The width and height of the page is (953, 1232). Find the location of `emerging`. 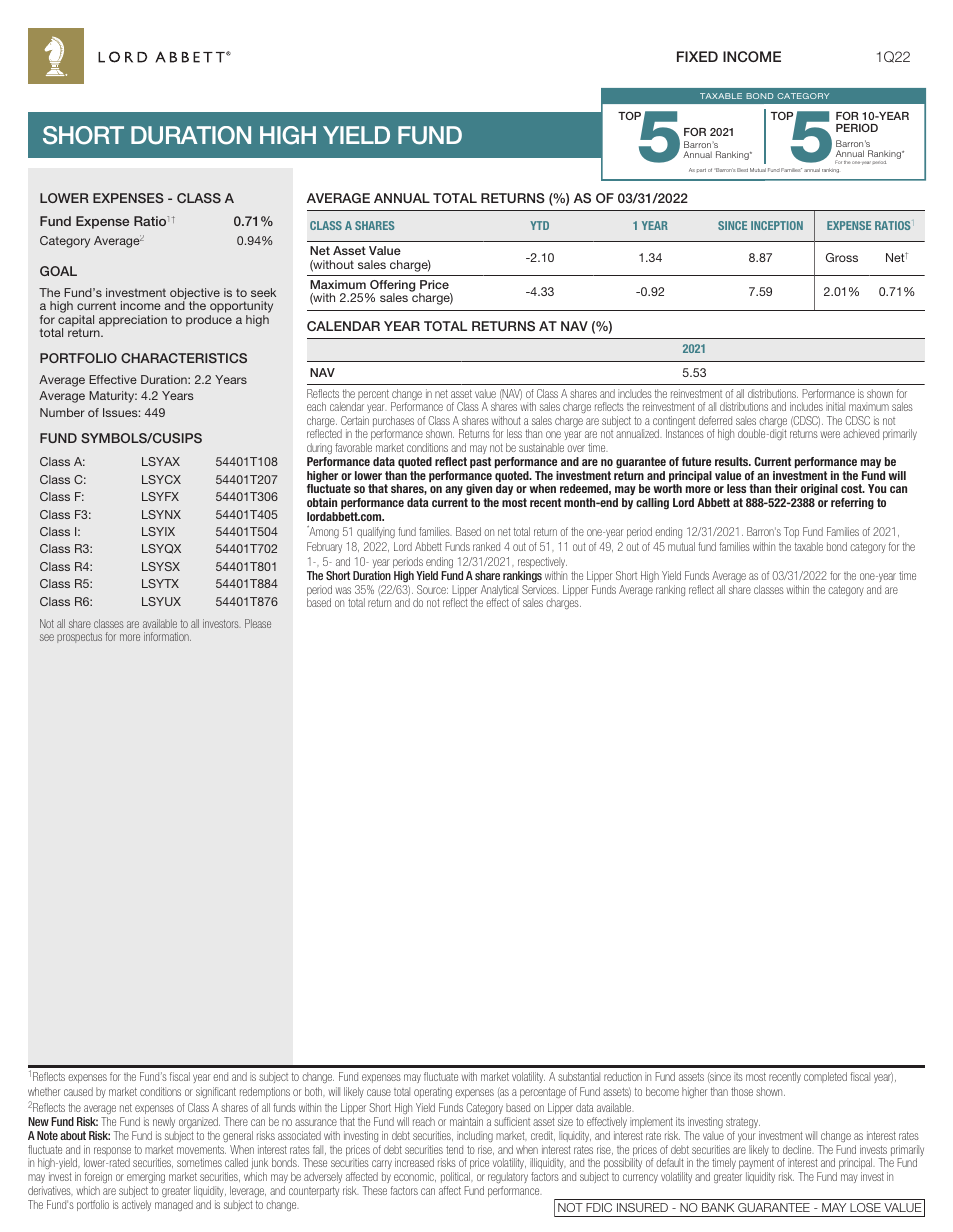

emerging is located at coordinates (146, 1178).
